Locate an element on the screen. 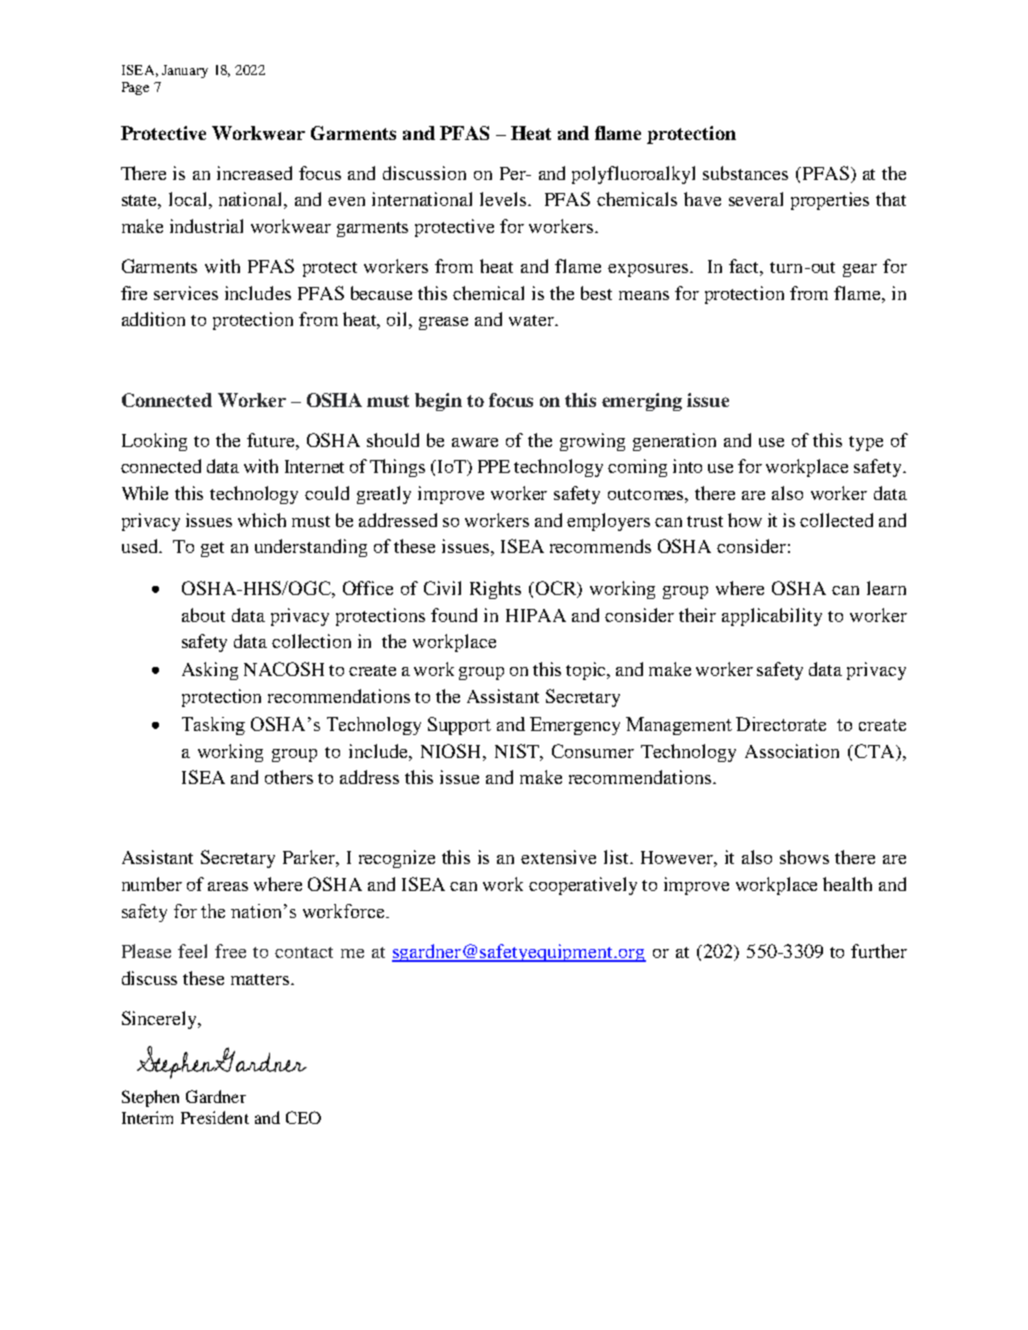 This screenshot has width=1028, height=1330. substances is located at coordinates (745, 173).
